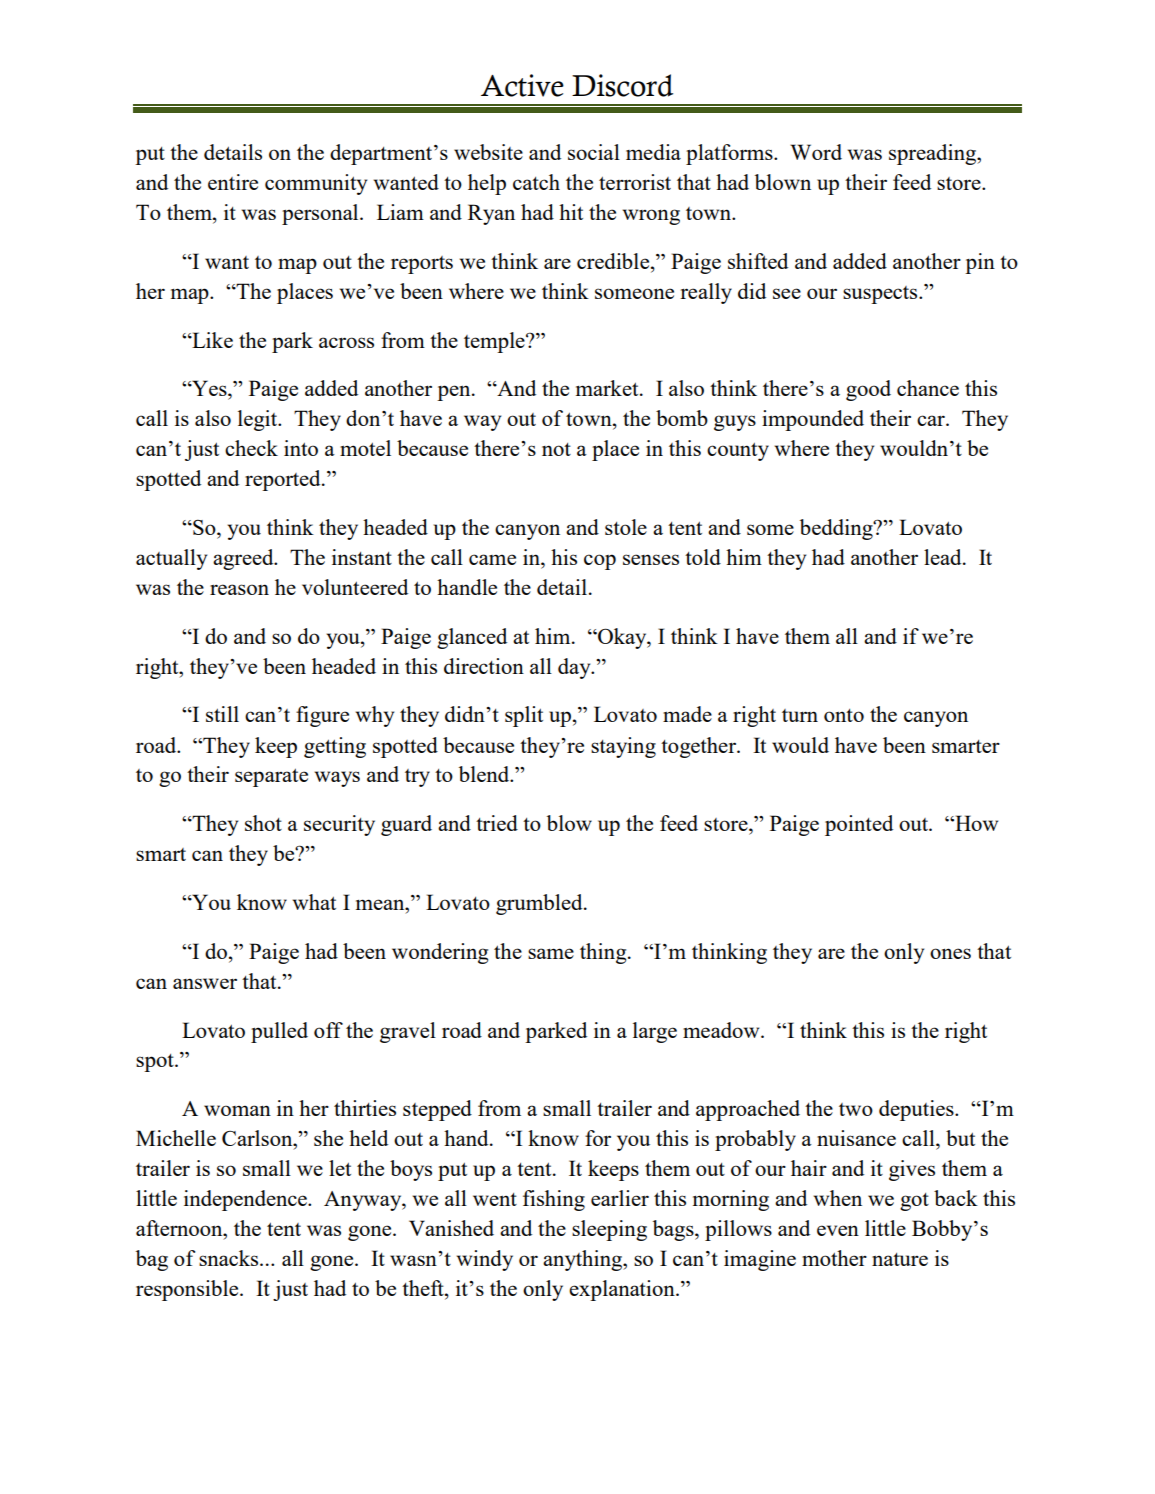 This screenshot has height=1494, width=1155. Describe the element at coordinates (222, 714) in the screenshot. I see `still` at that location.
